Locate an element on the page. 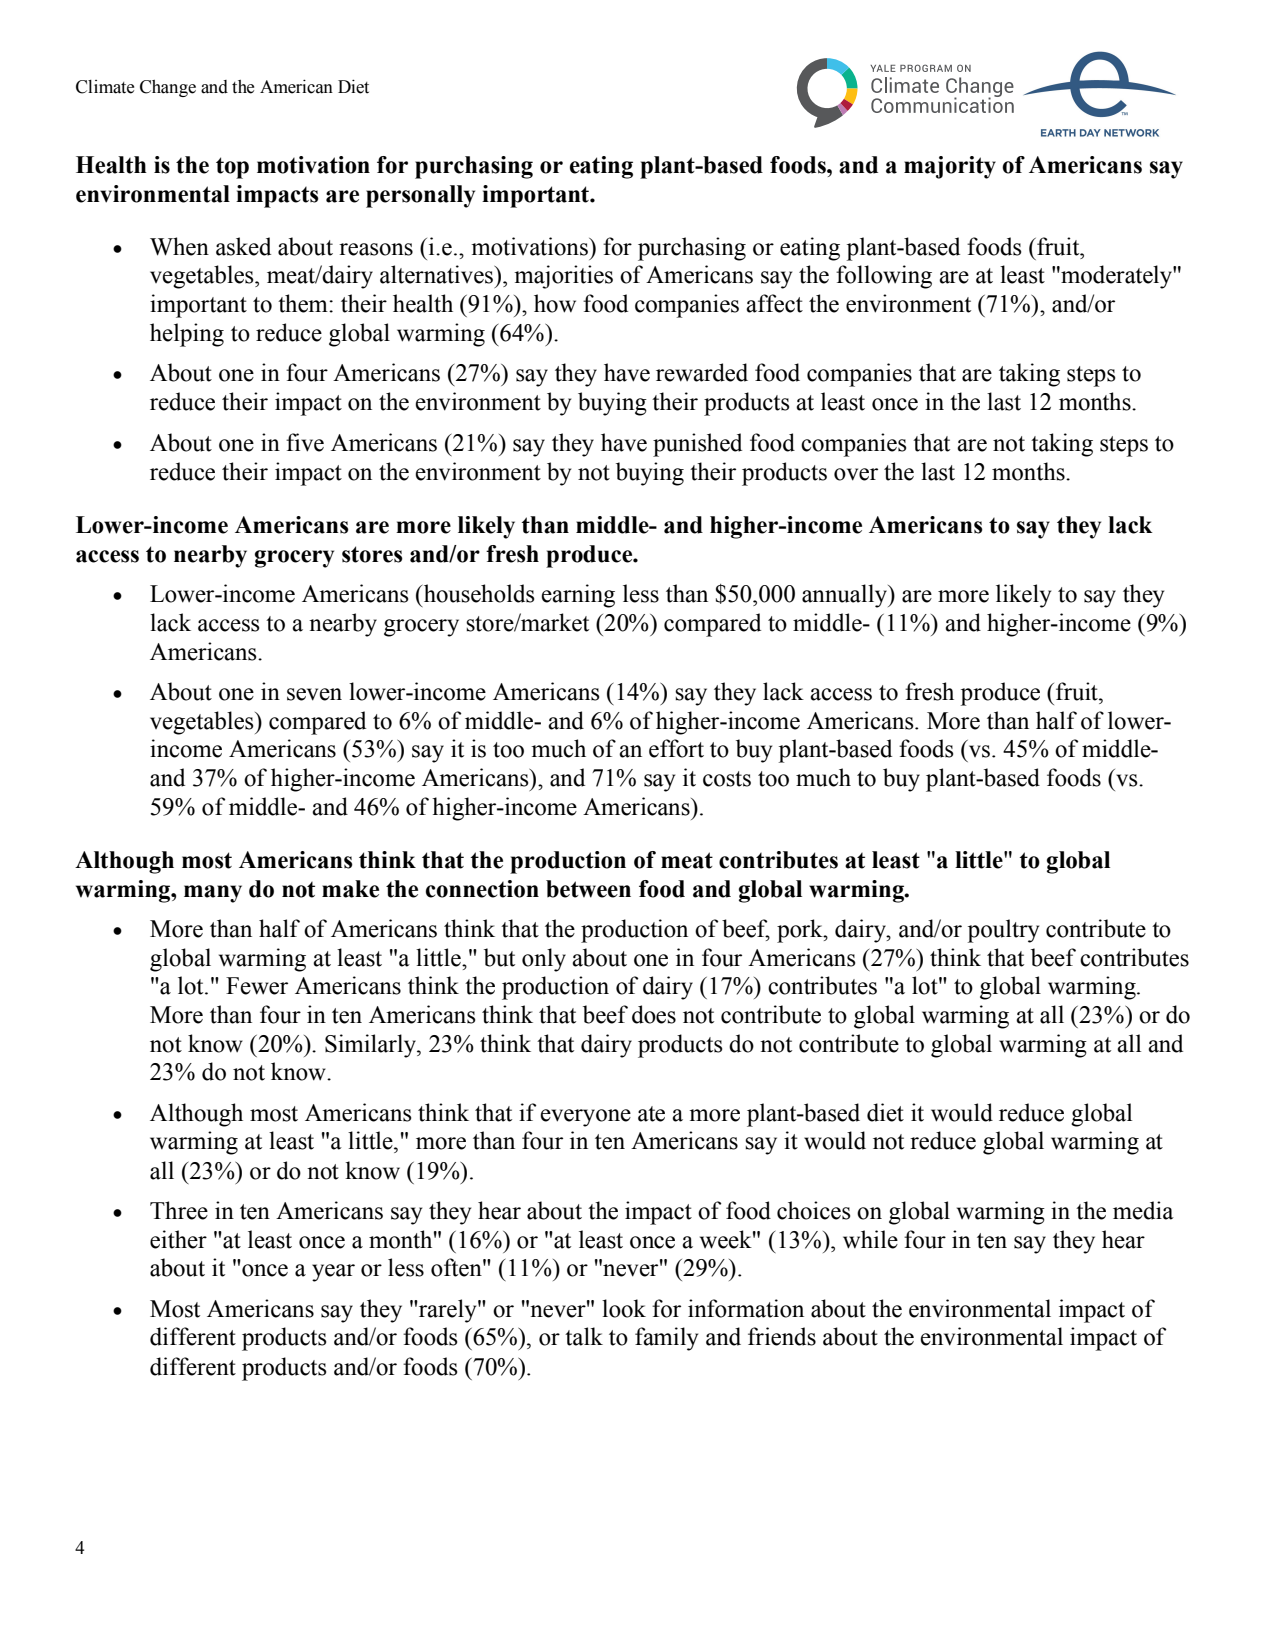  year is located at coordinates (333, 1273).
